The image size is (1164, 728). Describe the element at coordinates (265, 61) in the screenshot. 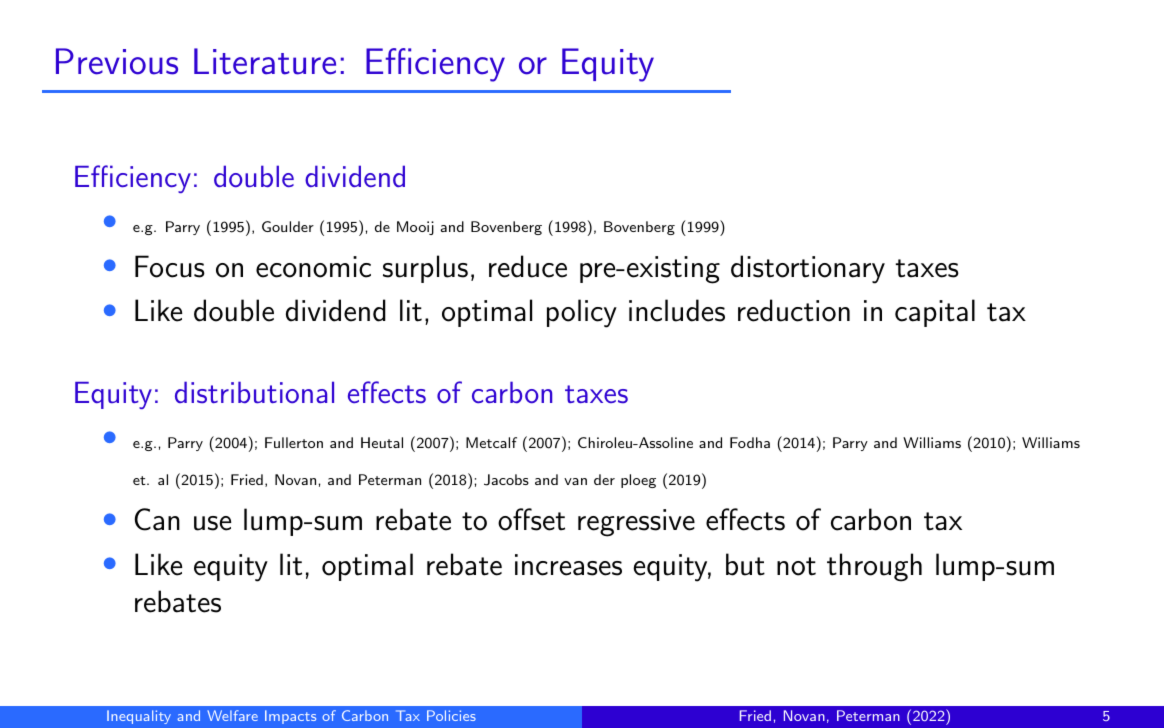

I see `Literature` at that location.
